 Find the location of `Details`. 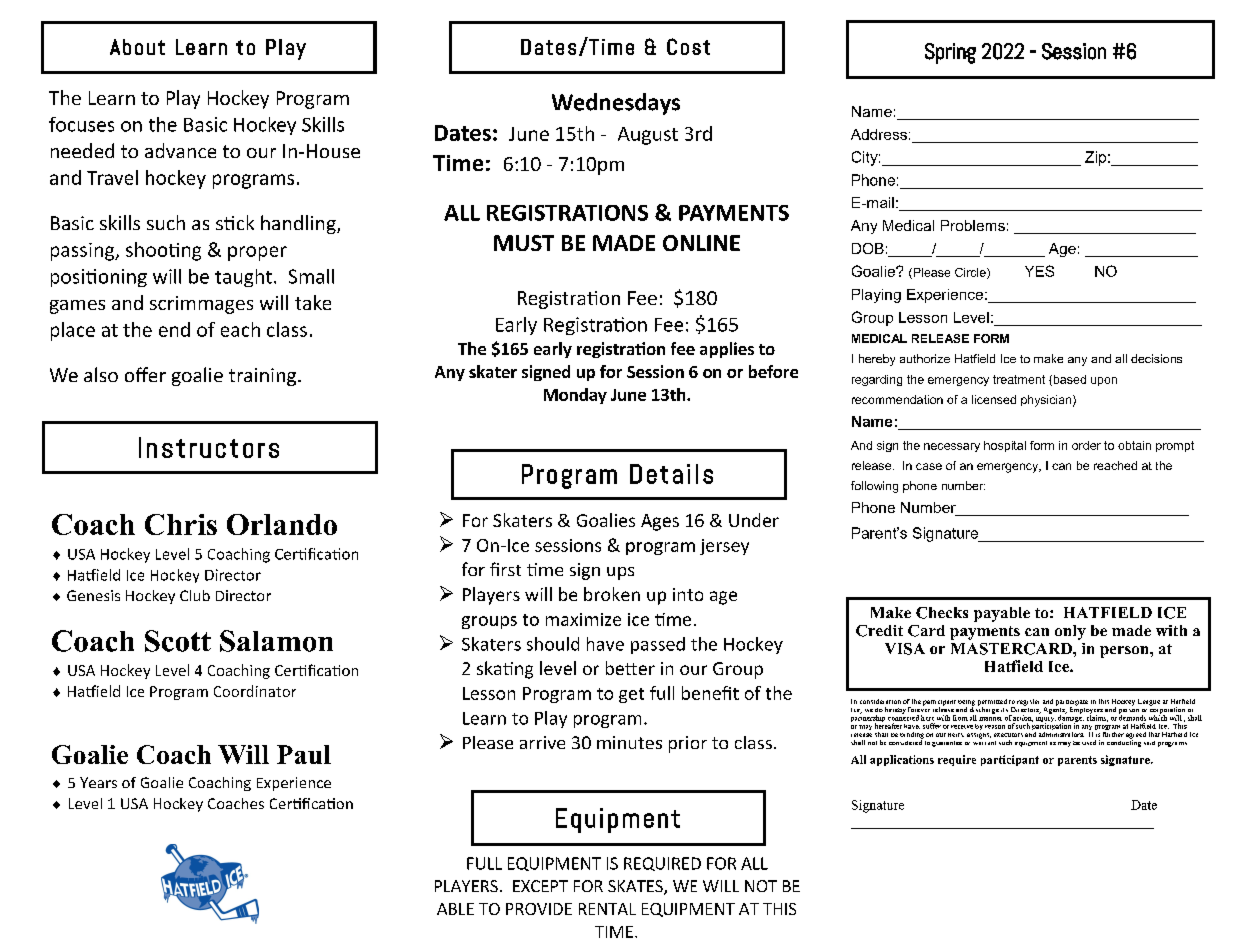

Details is located at coordinates (671, 474).
